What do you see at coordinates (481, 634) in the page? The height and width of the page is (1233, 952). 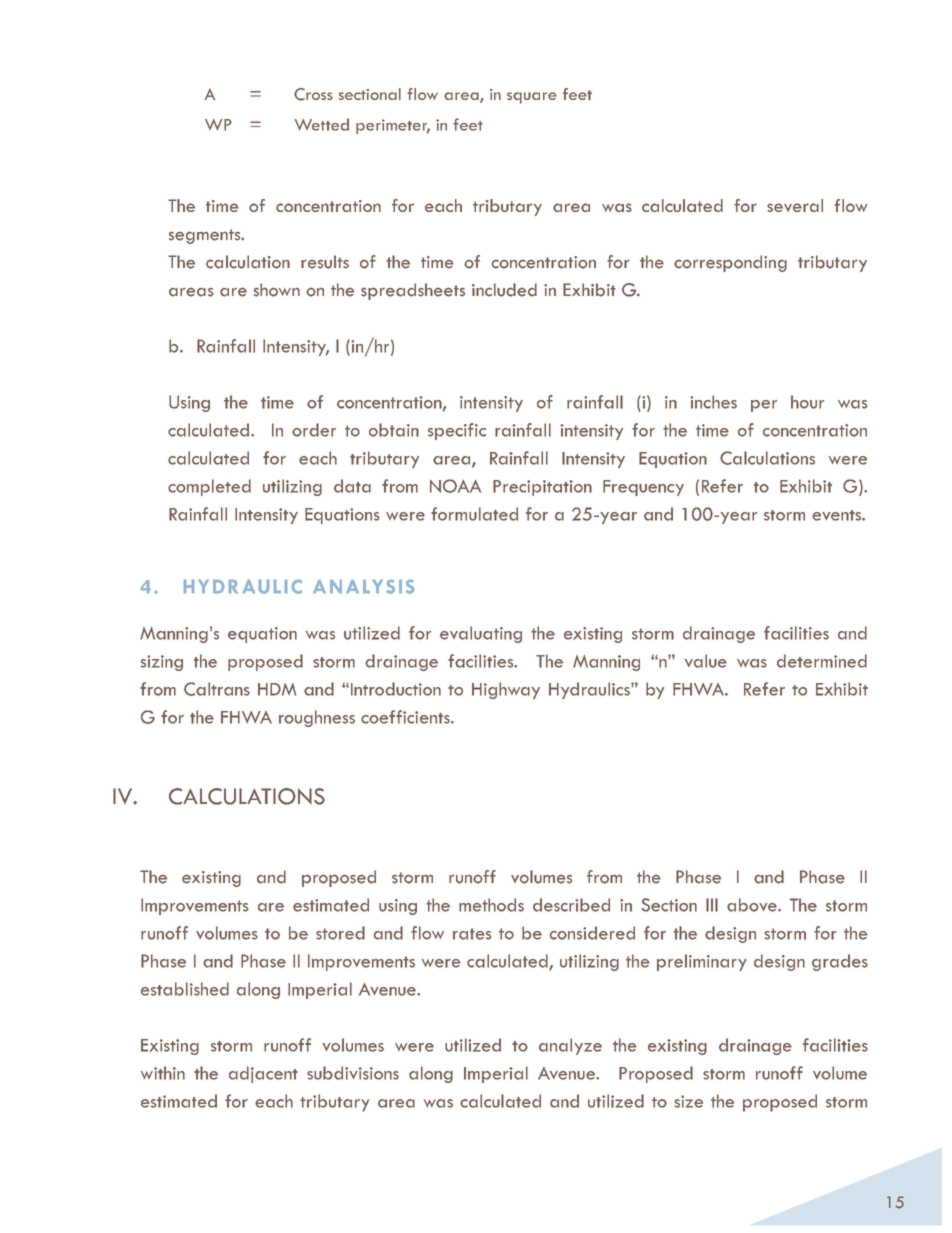 I see `evaluating` at bounding box center [481, 634].
